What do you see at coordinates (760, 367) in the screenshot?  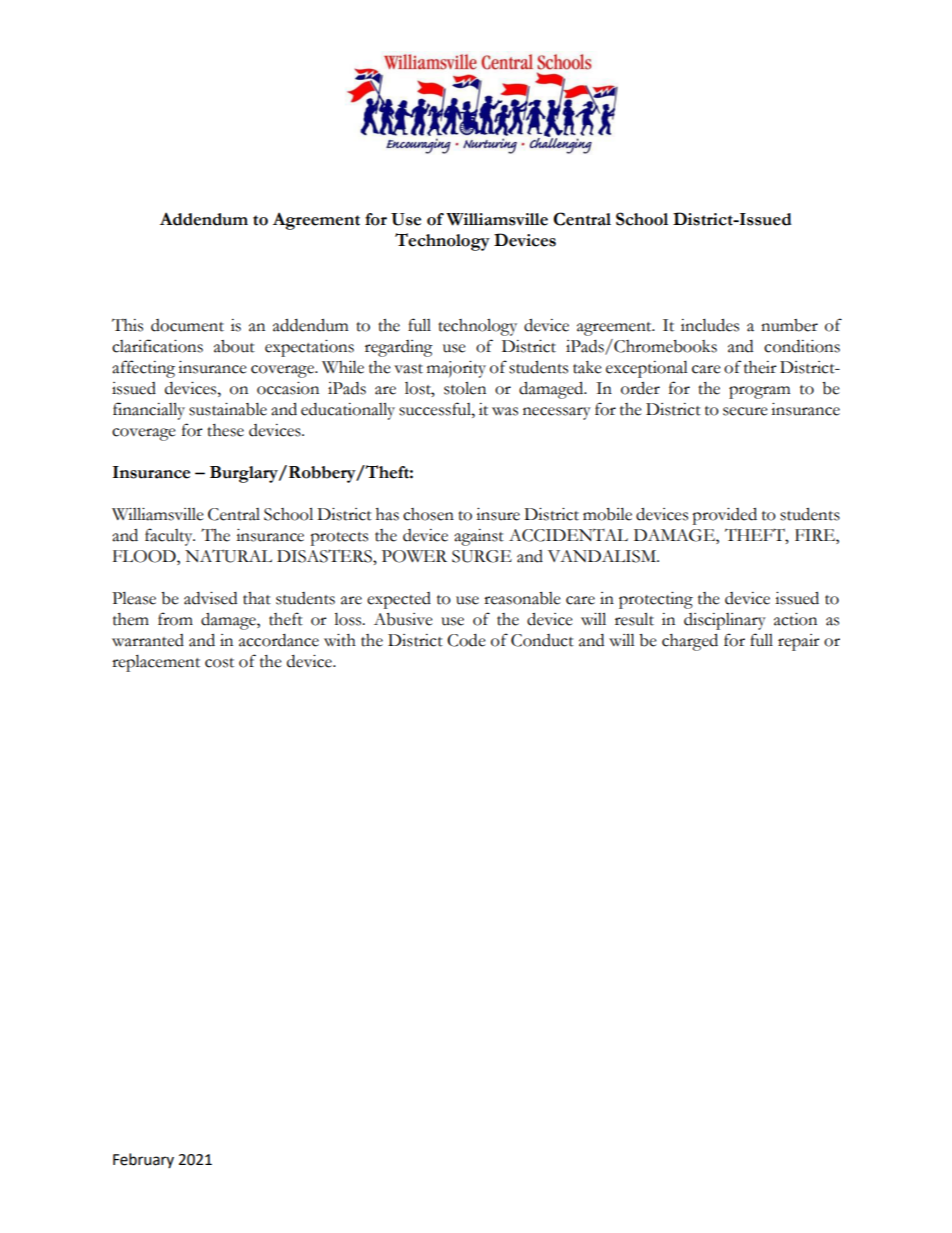 I see `their` at bounding box center [760, 367].
